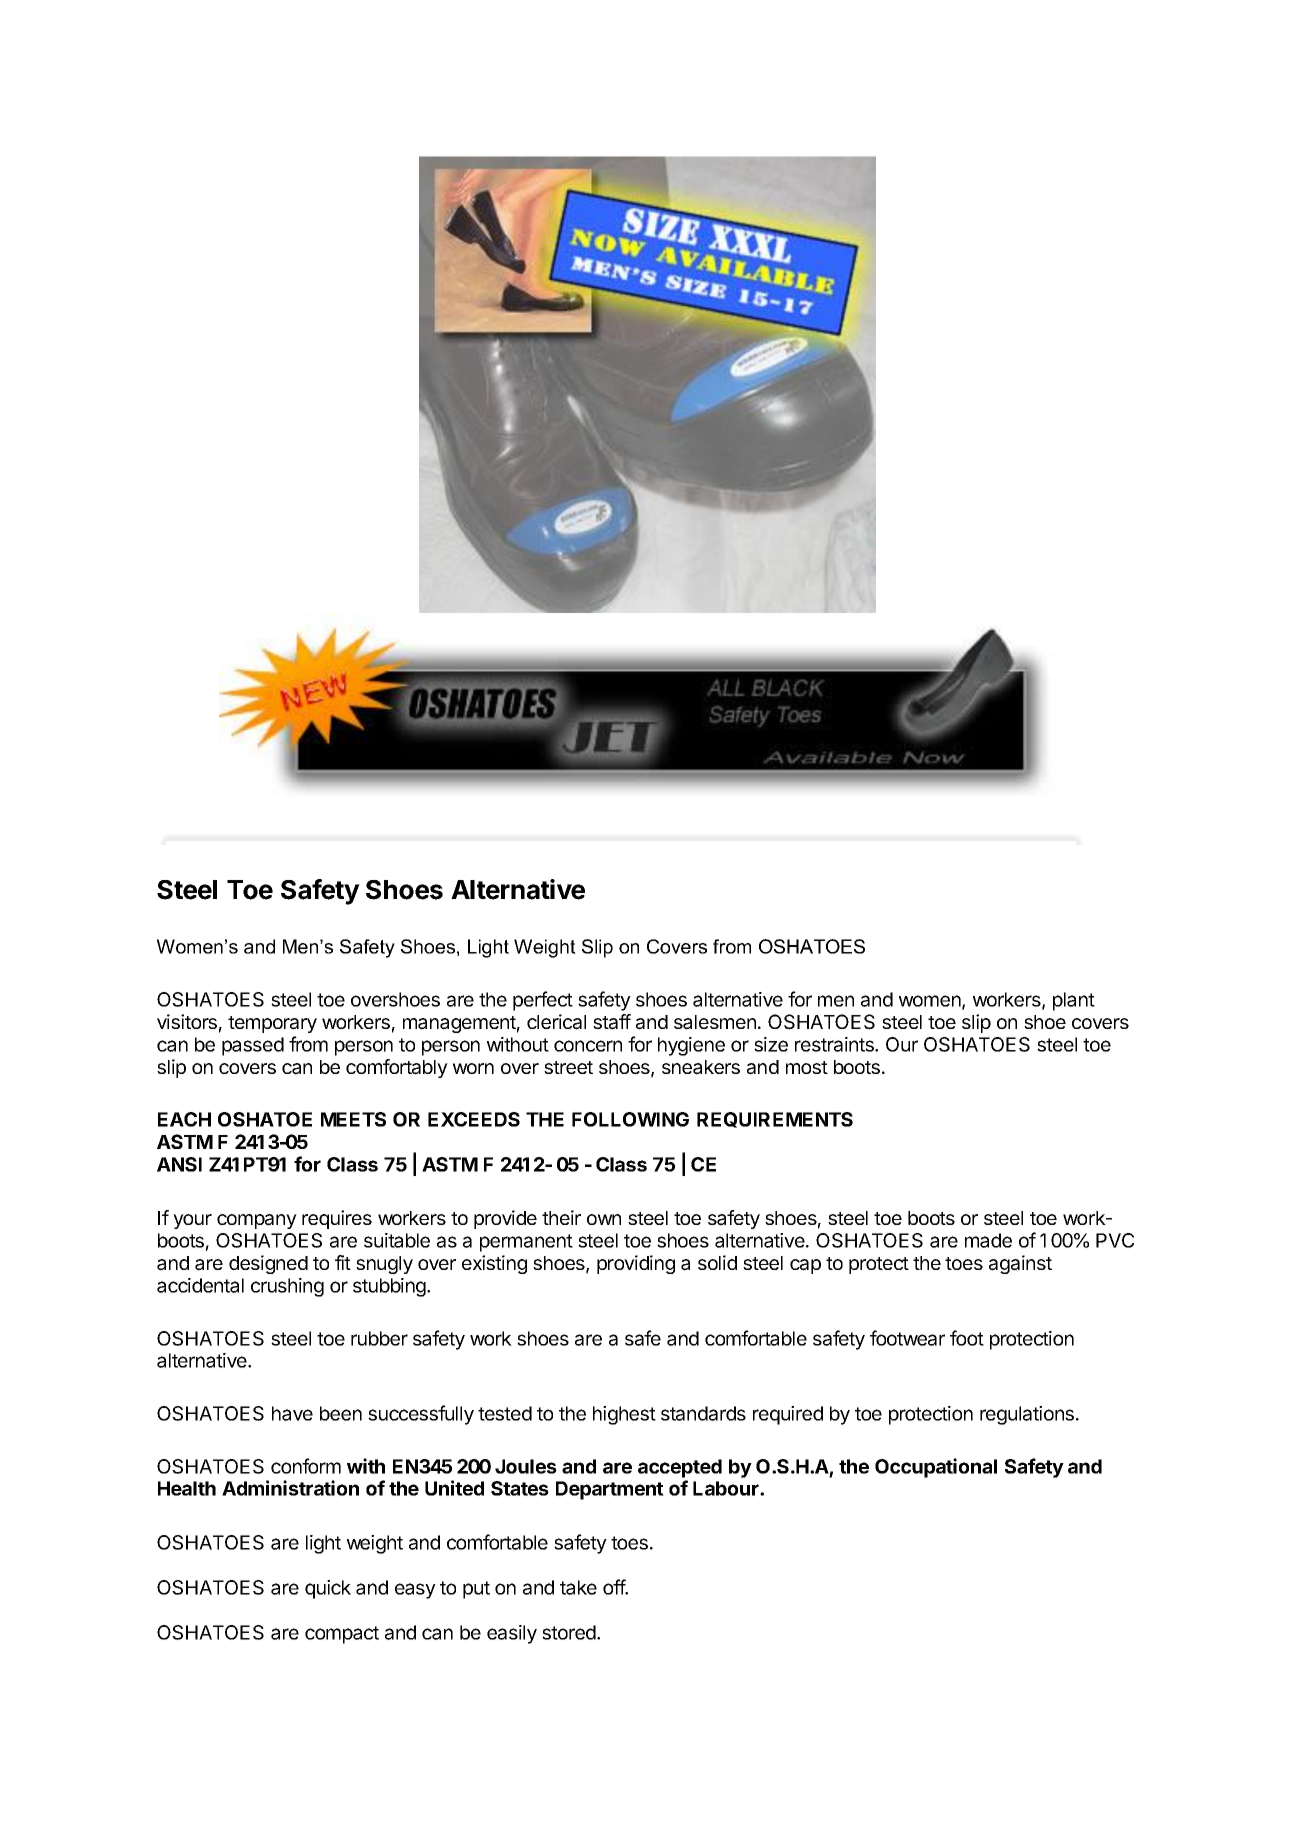 Image resolution: width=1295 pixels, height=1831 pixels. Describe the element at coordinates (612, 1022) in the image. I see `staff` at that location.
